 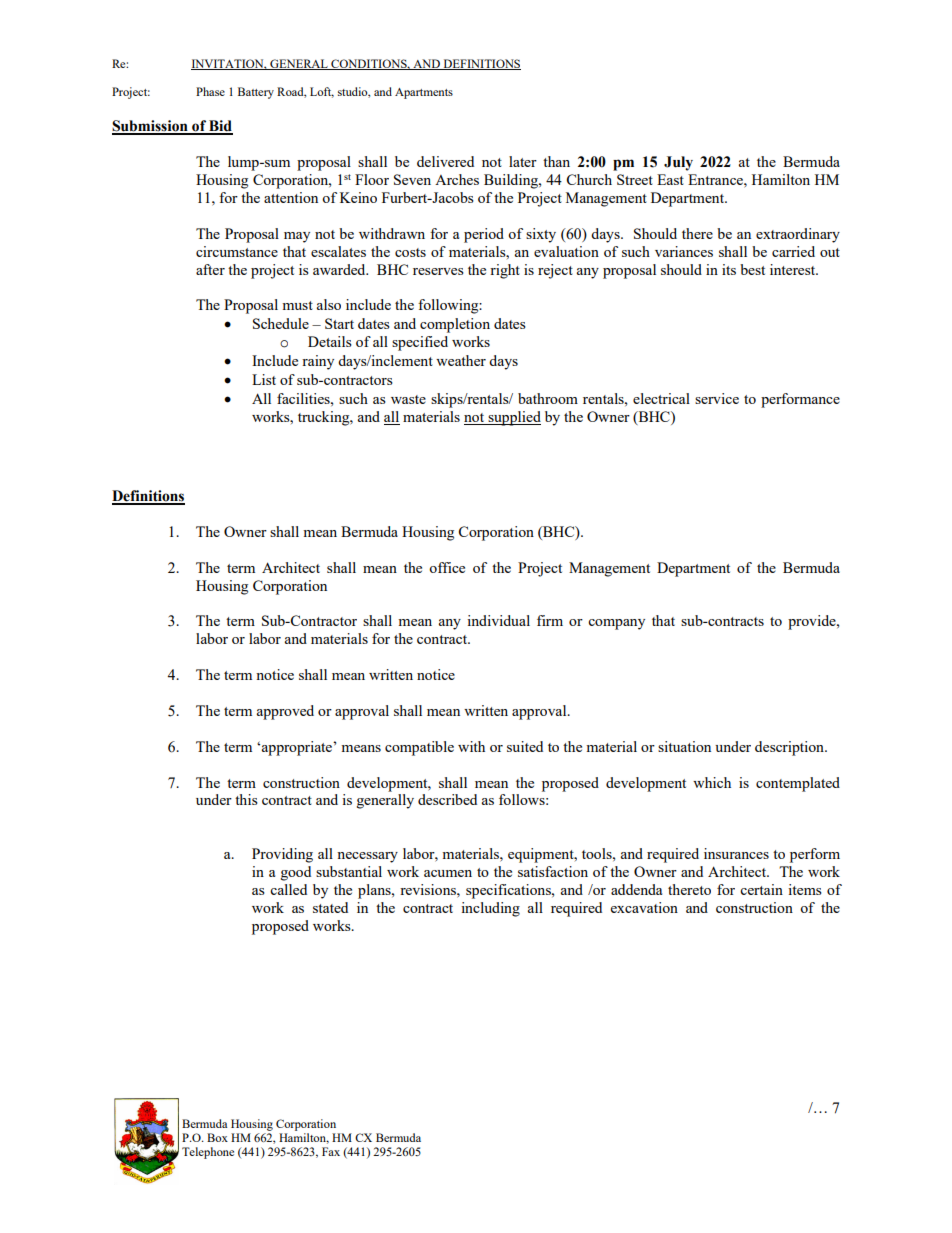 What do you see at coordinates (220, 127) in the page?
I see `Bid` at bounding box center [220, 127].
